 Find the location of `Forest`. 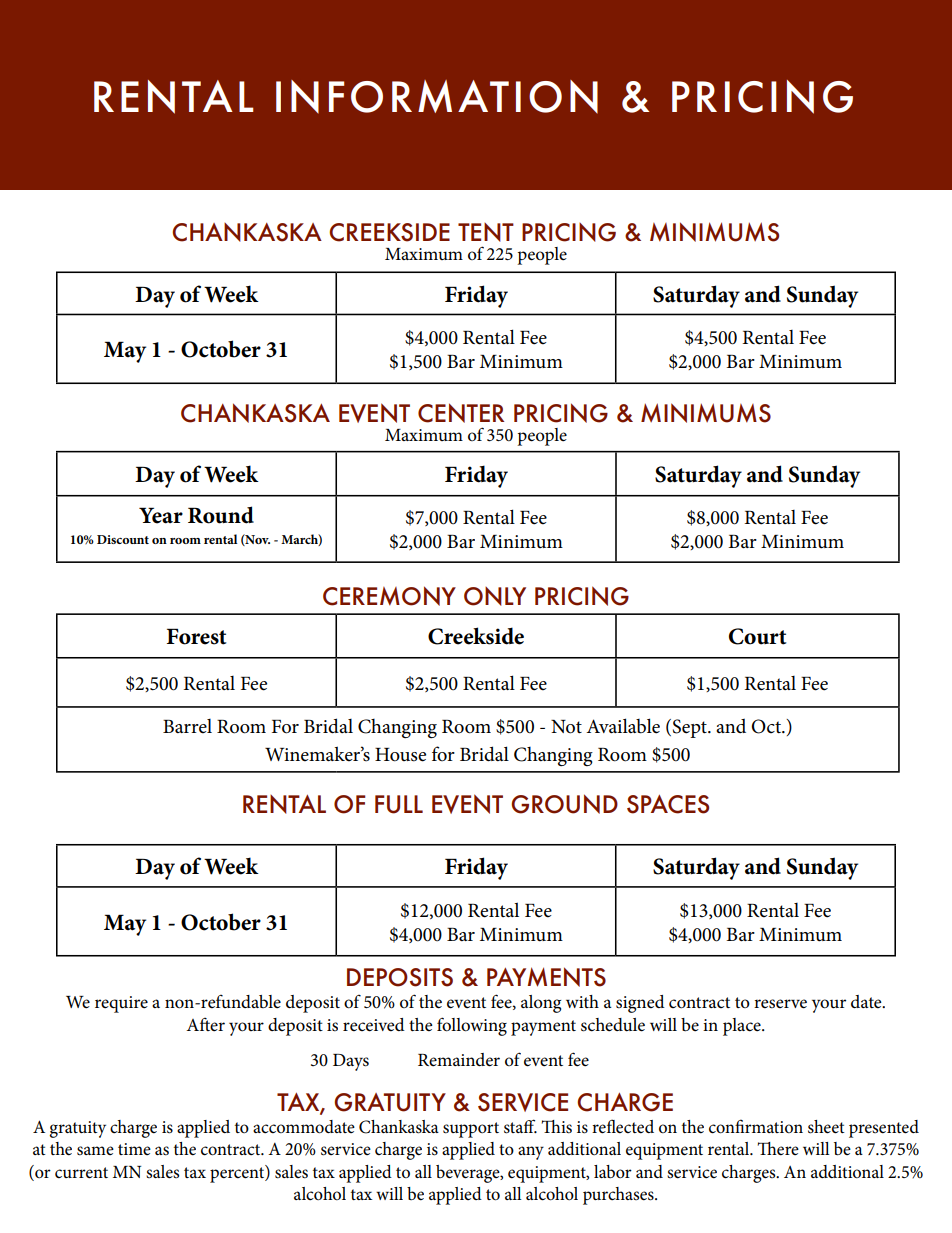

Forest is located at coordinates (197, 636).
